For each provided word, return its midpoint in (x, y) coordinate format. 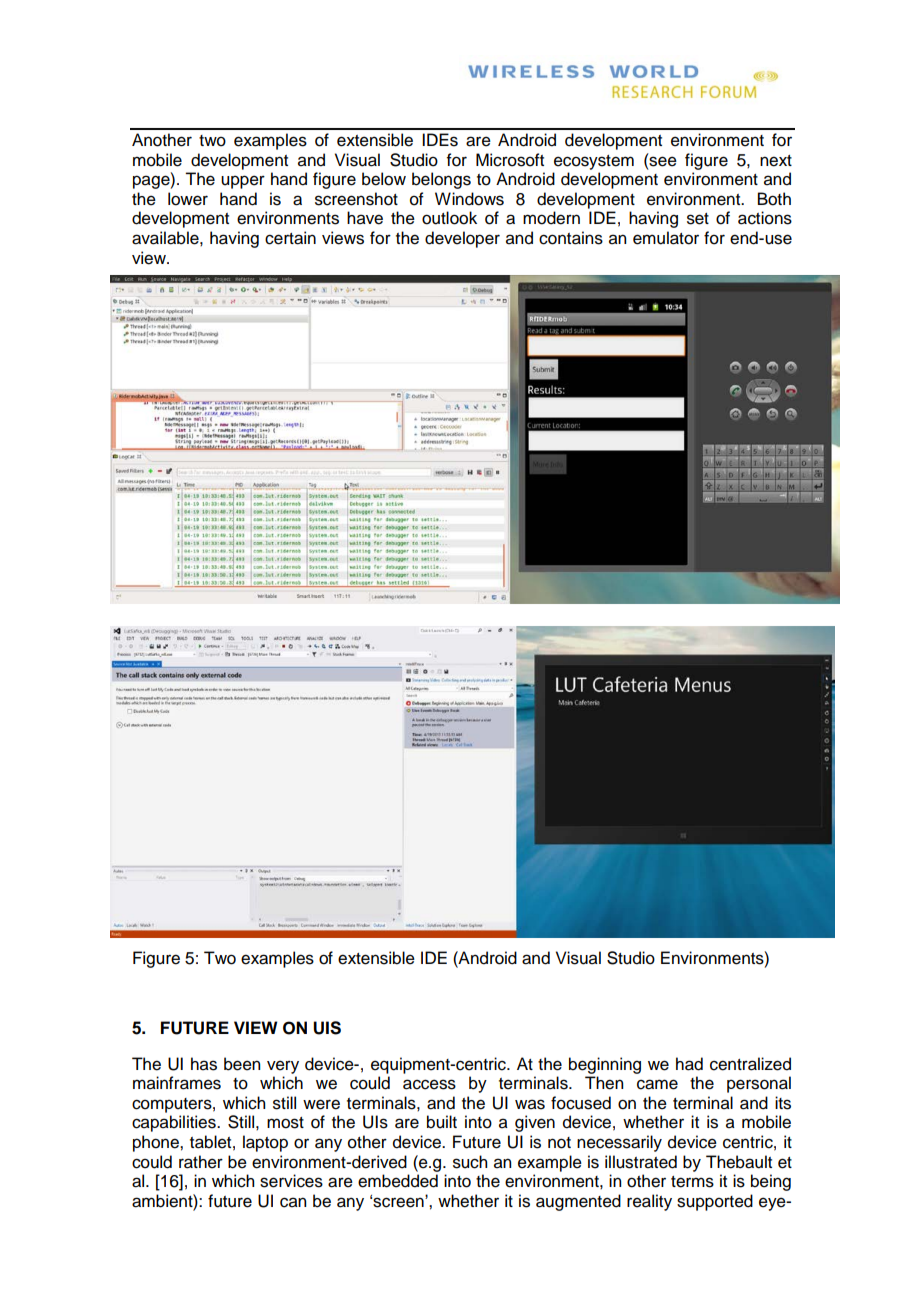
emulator (666, 238)
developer (462, 239)
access (429, 1084)
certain (290, 238)
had (689, 1064)
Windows (469, 199)
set (698, 219)
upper (243, 182)
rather (201, 1162)
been (242, 1064)
